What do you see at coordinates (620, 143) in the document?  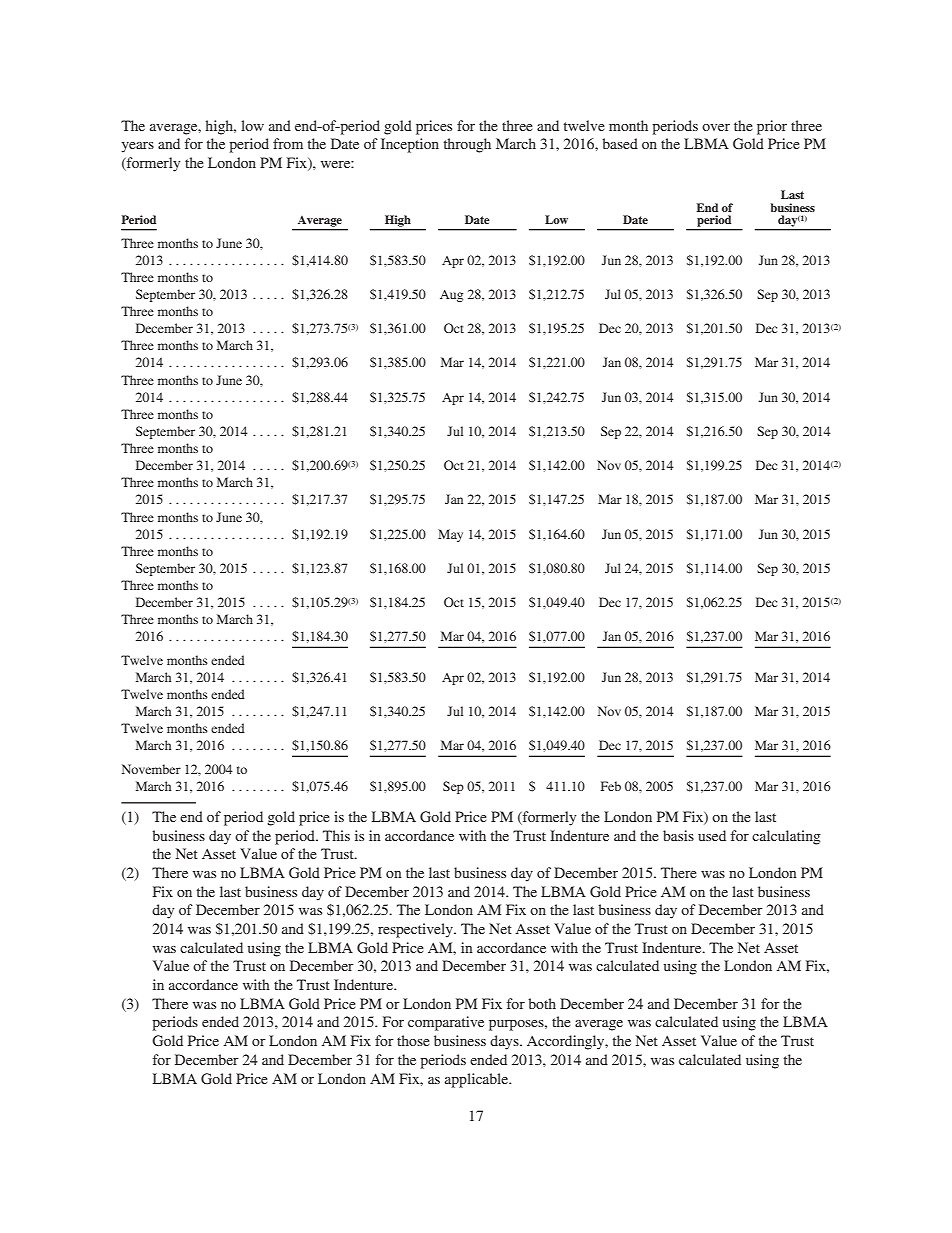 I see `based` at bounding box center [620, 143].
